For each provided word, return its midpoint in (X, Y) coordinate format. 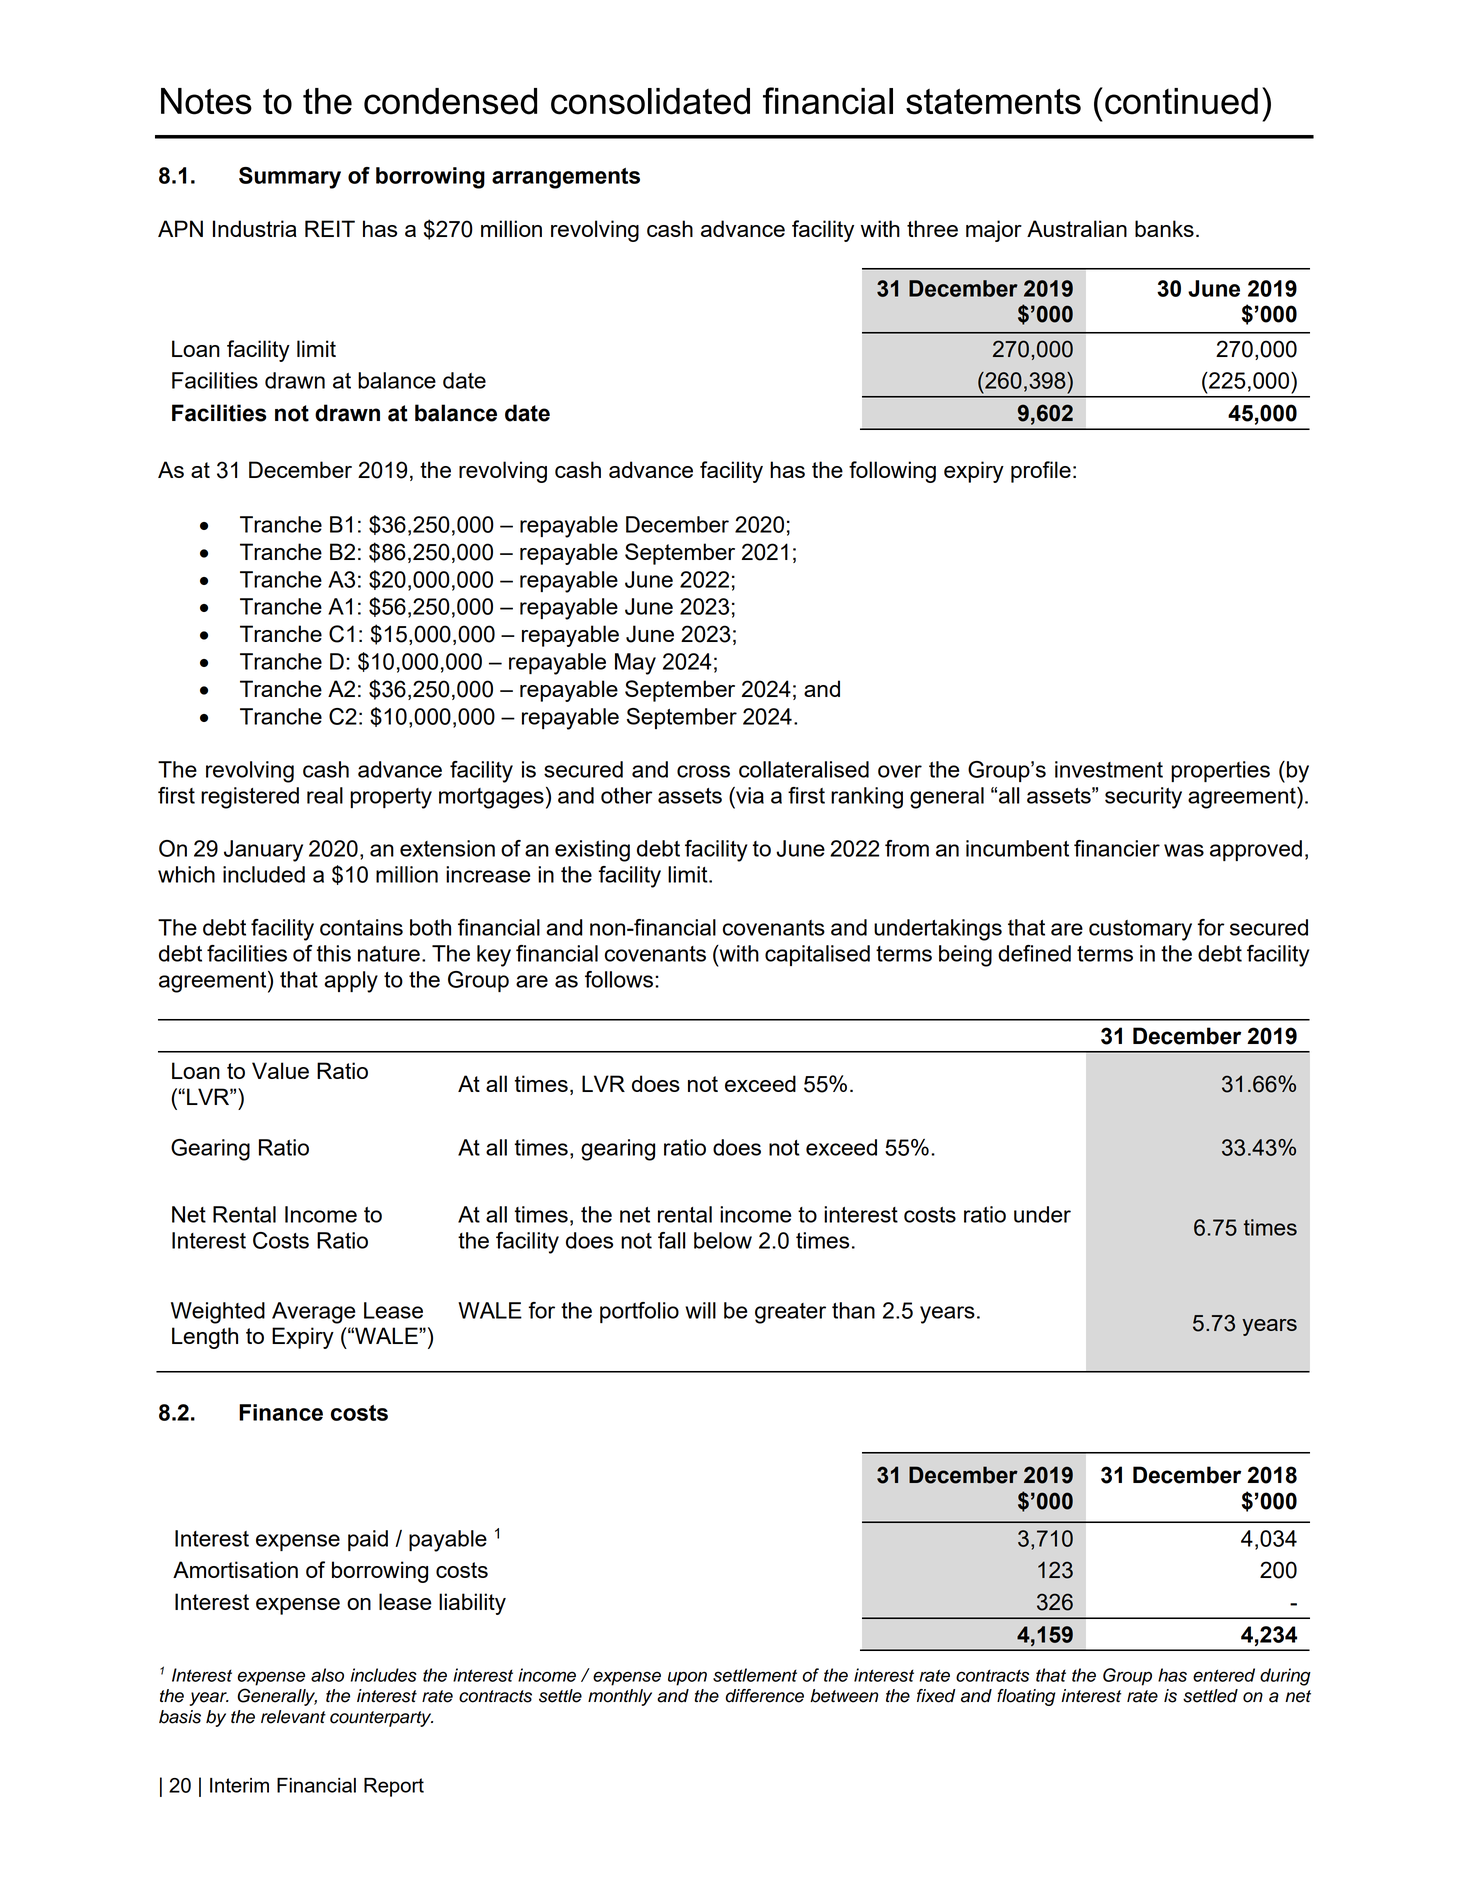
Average (313, 1313)
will (700, 1310)
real (325, 795)
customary (1140, 930)
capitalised (817, 955)
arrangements (566, 178)
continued (1181, 101)
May (635, 664)
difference (765, 1696)
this (334, 953)
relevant (293, 1717)
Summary (290, 178)
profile (1041, 472)
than (853, 1310)
